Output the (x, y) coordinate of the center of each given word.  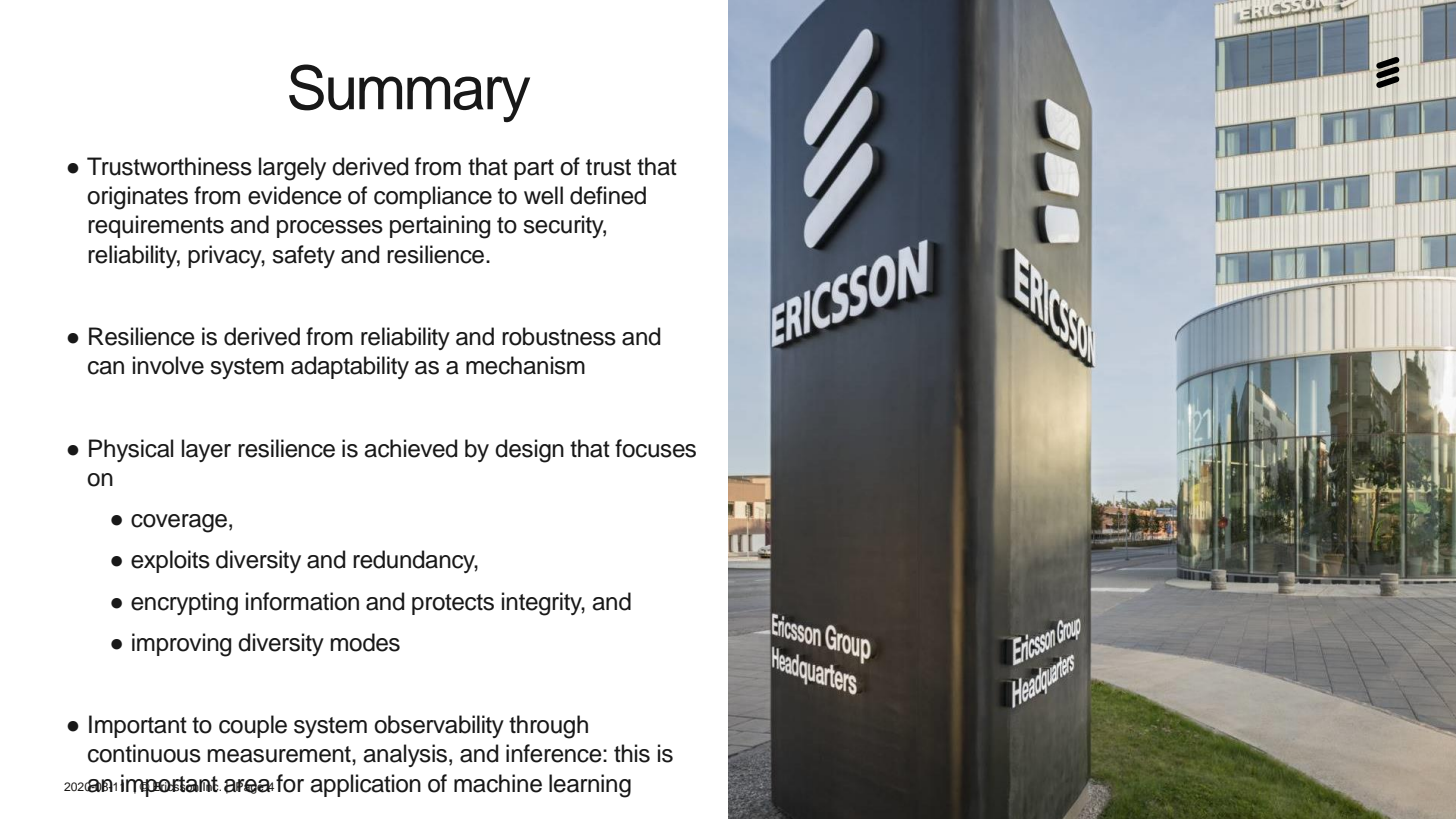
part (534, 169)
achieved (410, 448)
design (529, 451)
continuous (144, 753)
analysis (406, 755)
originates (137, 198)
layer (206, 450)
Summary (409, 93)
